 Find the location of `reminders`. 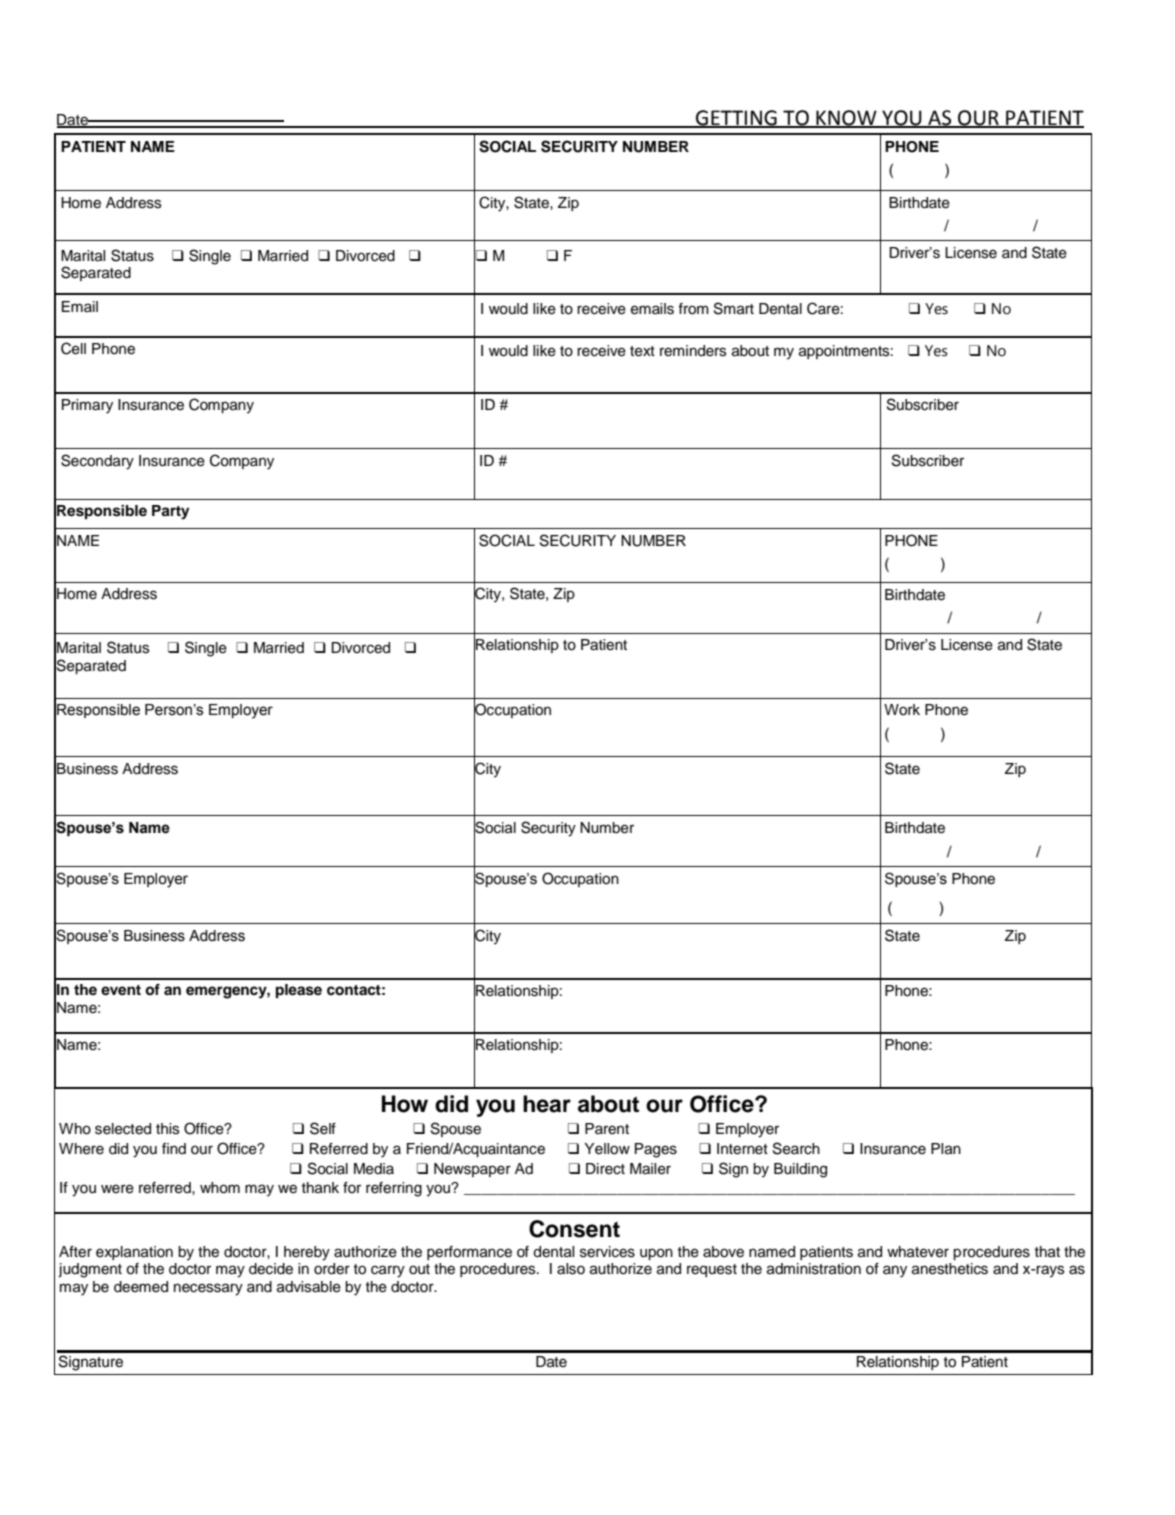

reminders is located at coordinates (693, 351).
